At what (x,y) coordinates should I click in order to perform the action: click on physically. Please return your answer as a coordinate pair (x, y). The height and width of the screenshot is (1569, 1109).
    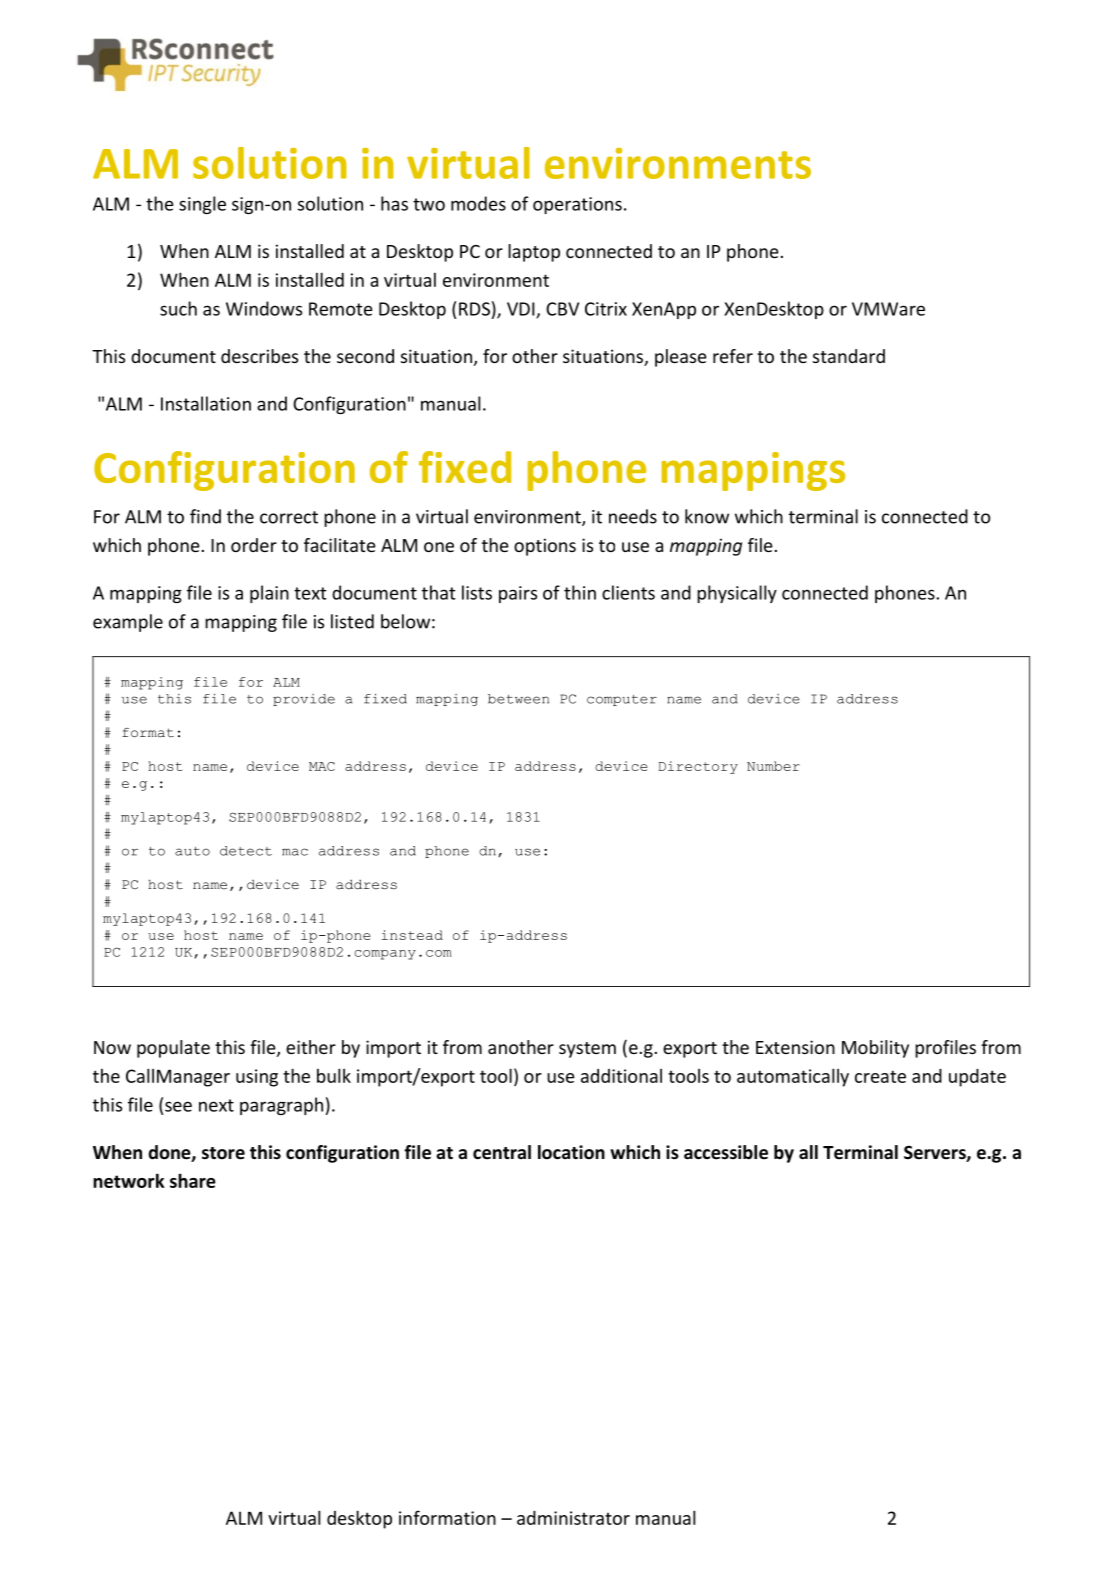
    Looking at the image, I should click on (737, 594).
